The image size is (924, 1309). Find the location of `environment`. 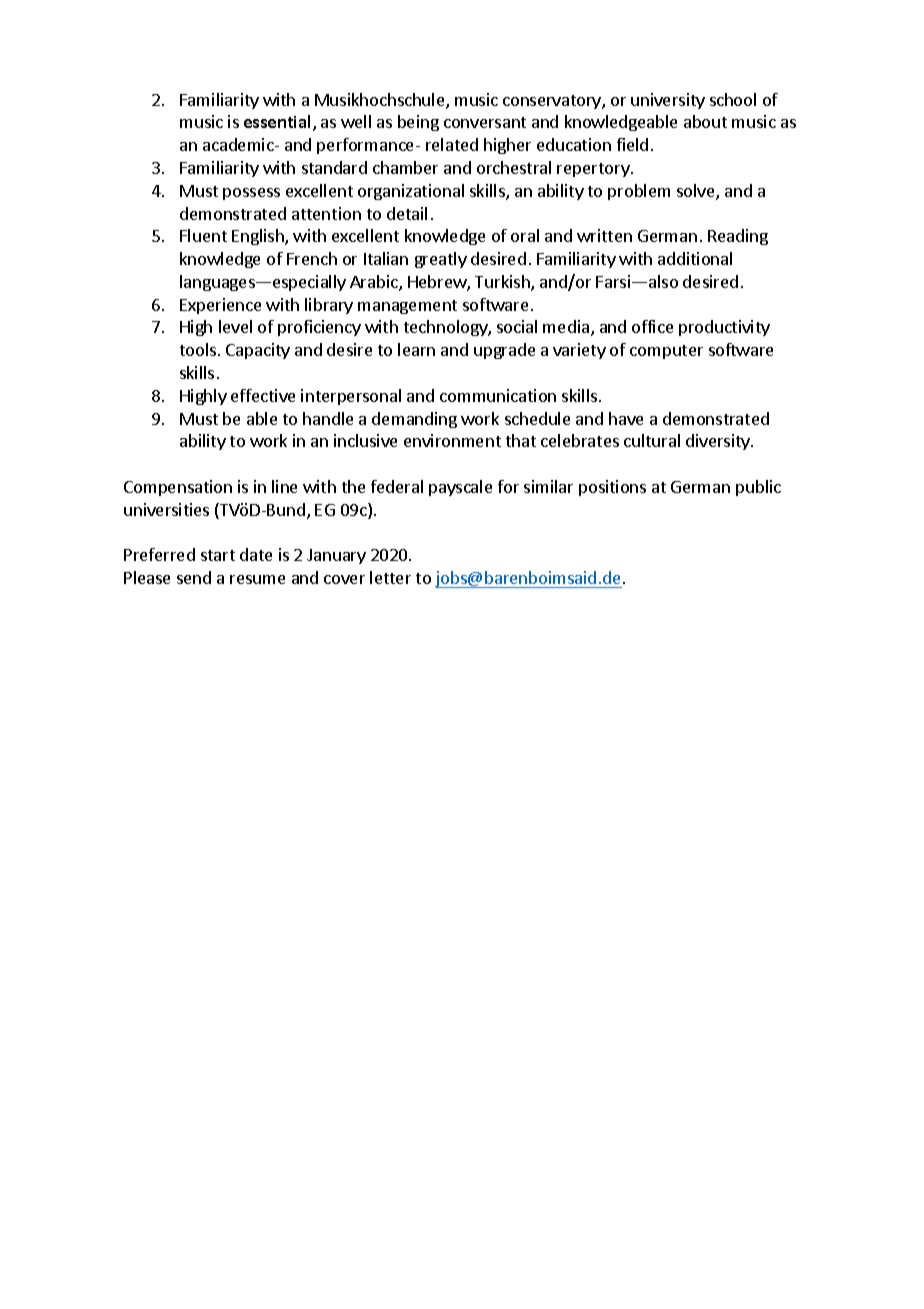

environment is located at coordinates (452, 440).
